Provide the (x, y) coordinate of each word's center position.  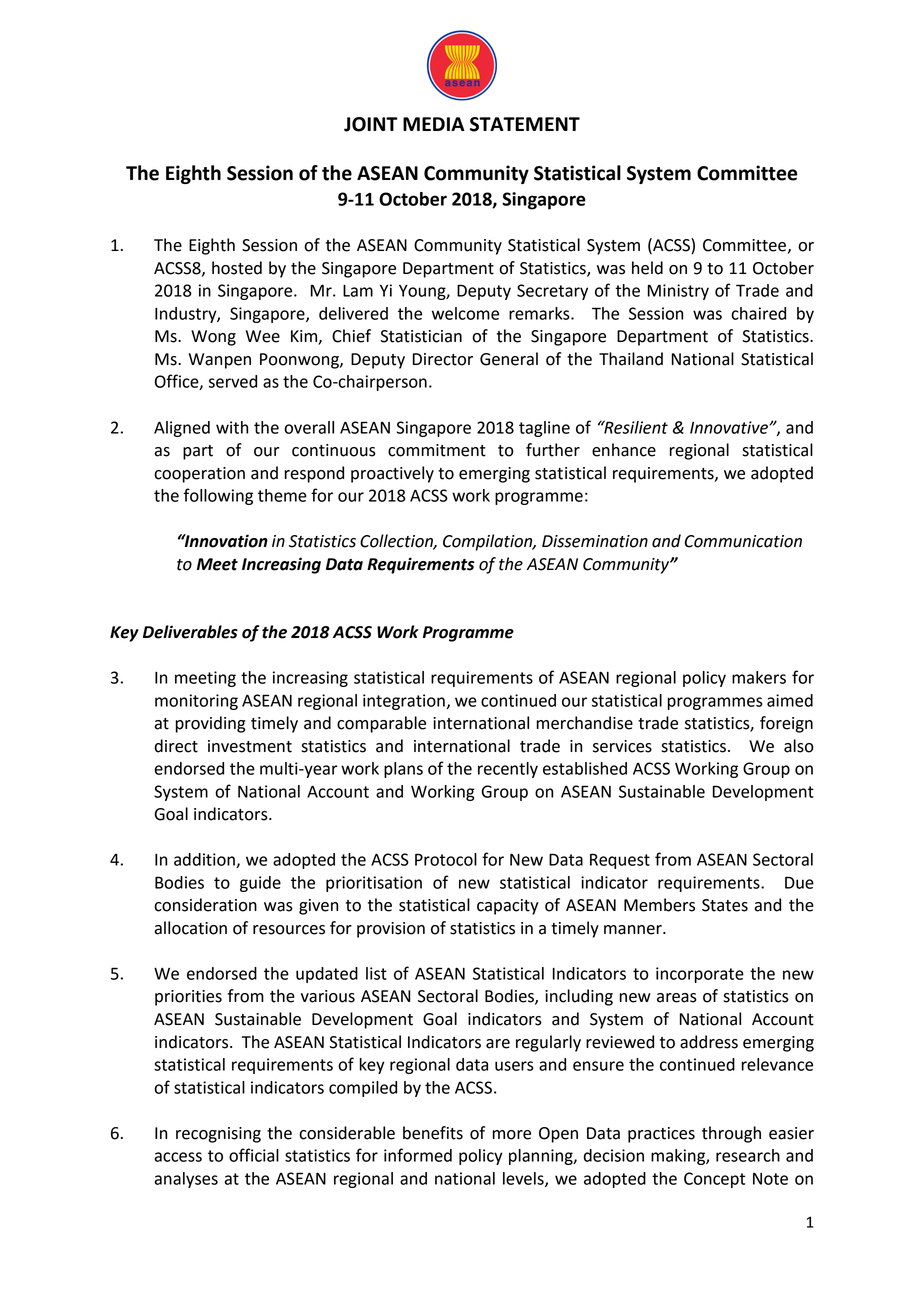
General (509, 359)
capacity (507, 907)
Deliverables (190, 632)
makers (759, 677)
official (254, 1155)
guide (260, 884)
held (647, 268)
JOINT (371, 124)
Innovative (730, 427)
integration (404, 702)
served (233, 381)
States (725, 905)
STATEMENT (525, 124)
